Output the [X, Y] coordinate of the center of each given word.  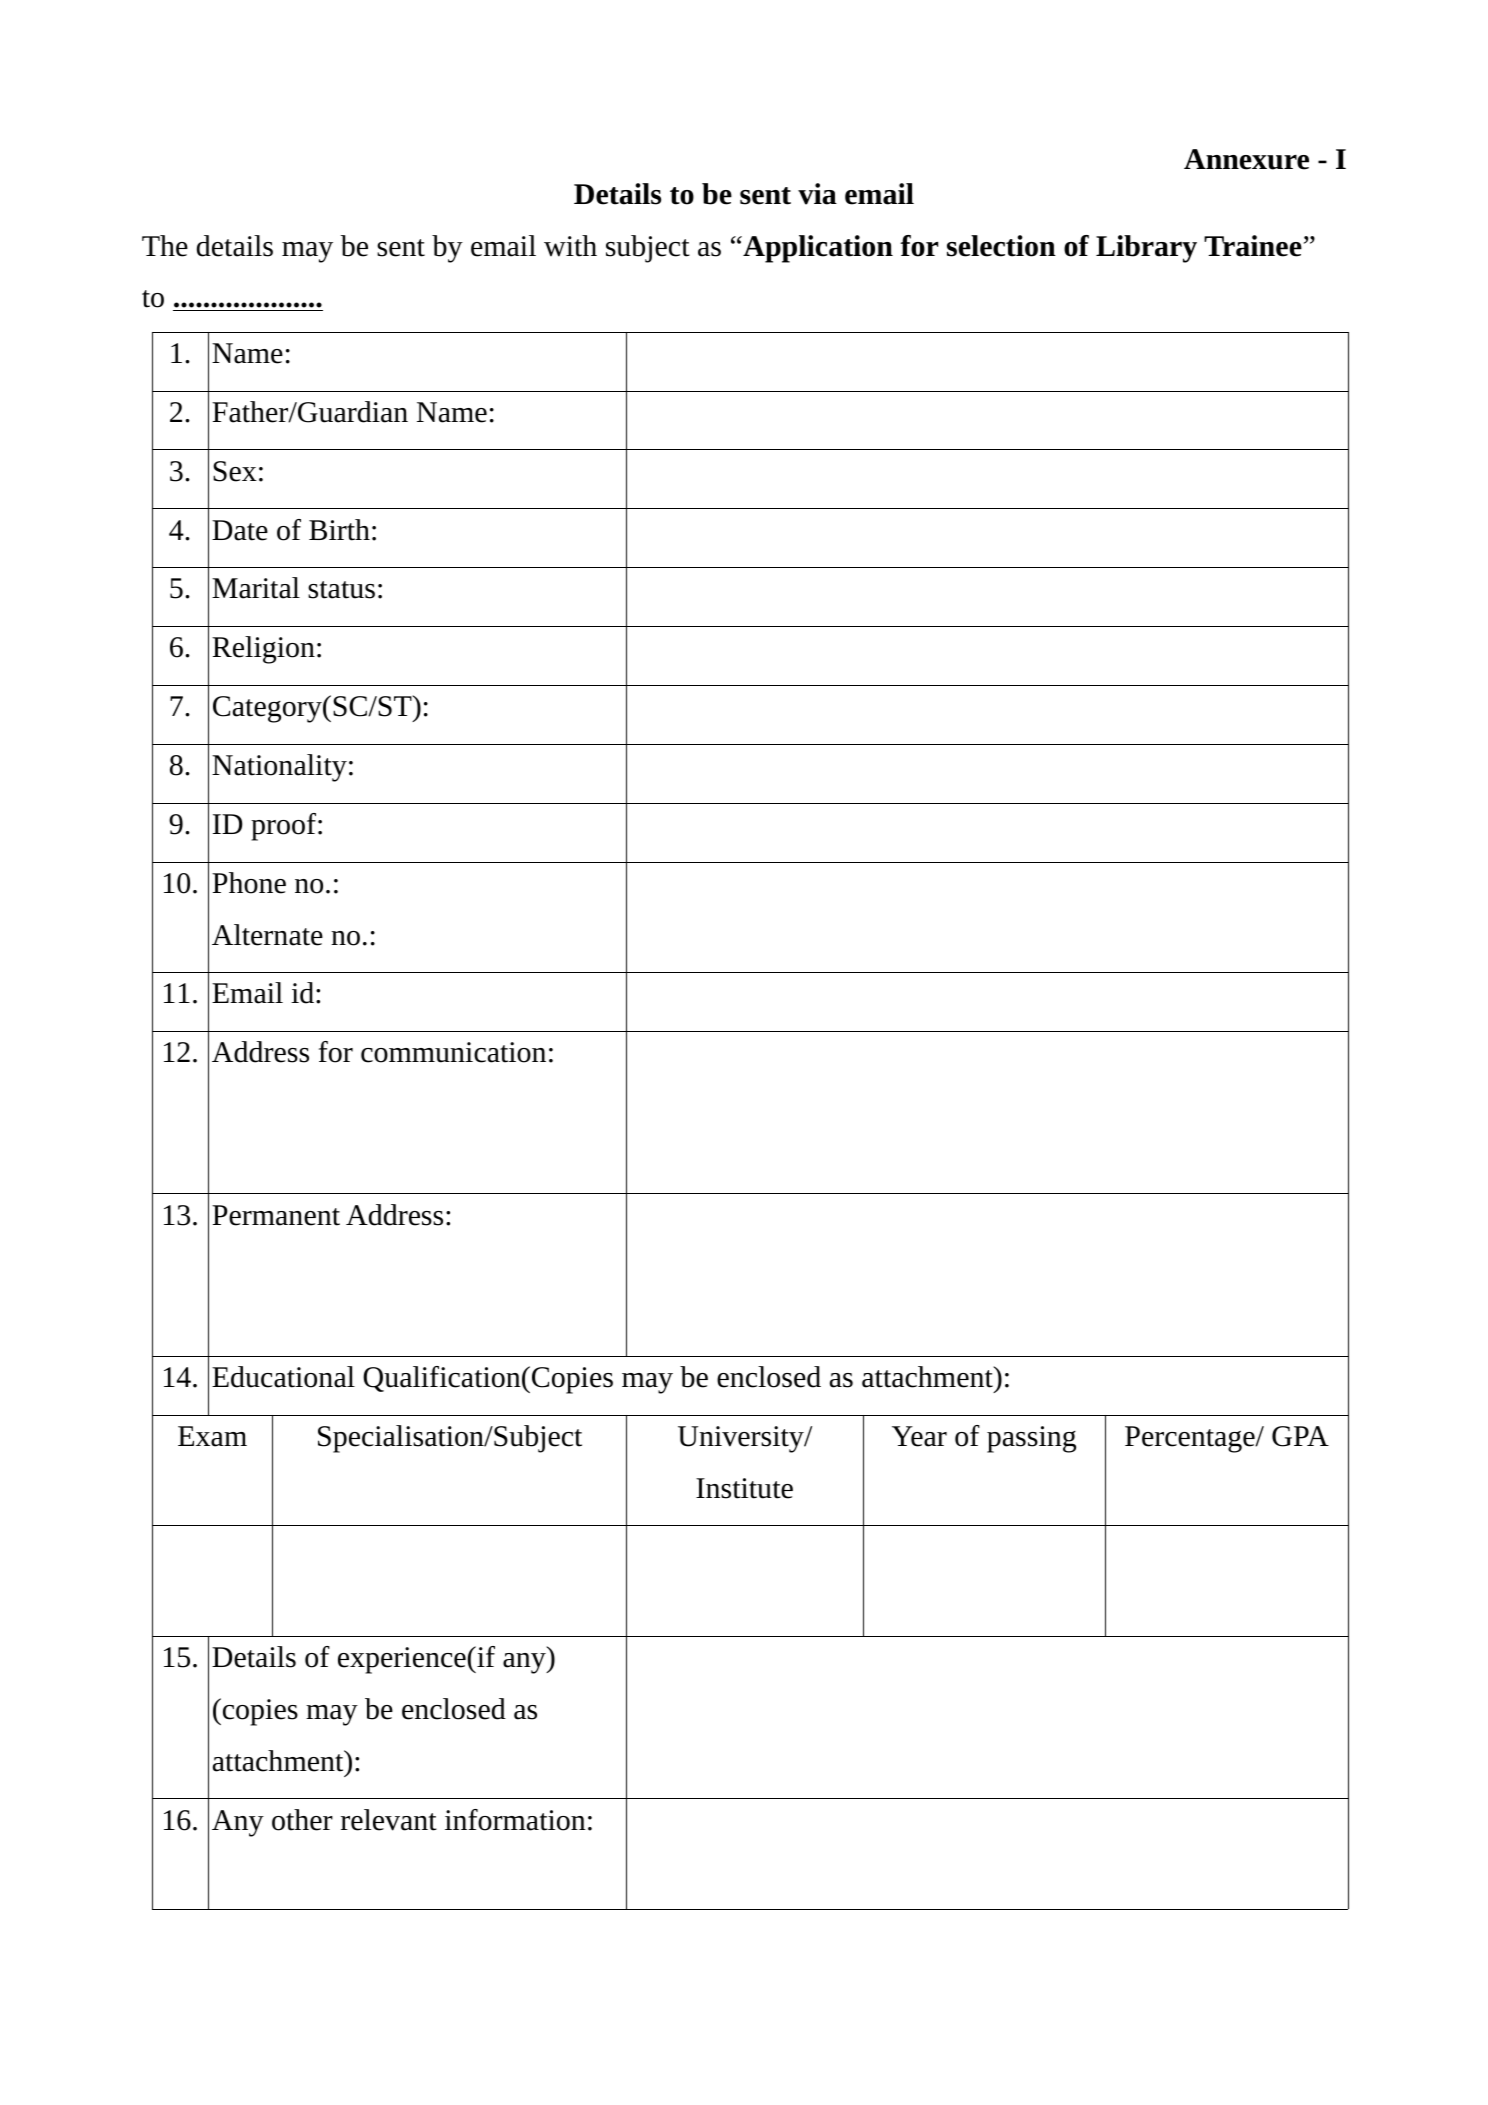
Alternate [267, 935]
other [302, 1820]
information [515, 1820]
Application [817, 249]
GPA [1300, 1436]
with [570, 246]
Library [1146, 249]
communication [453, 1052]
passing [1031, 1439]
